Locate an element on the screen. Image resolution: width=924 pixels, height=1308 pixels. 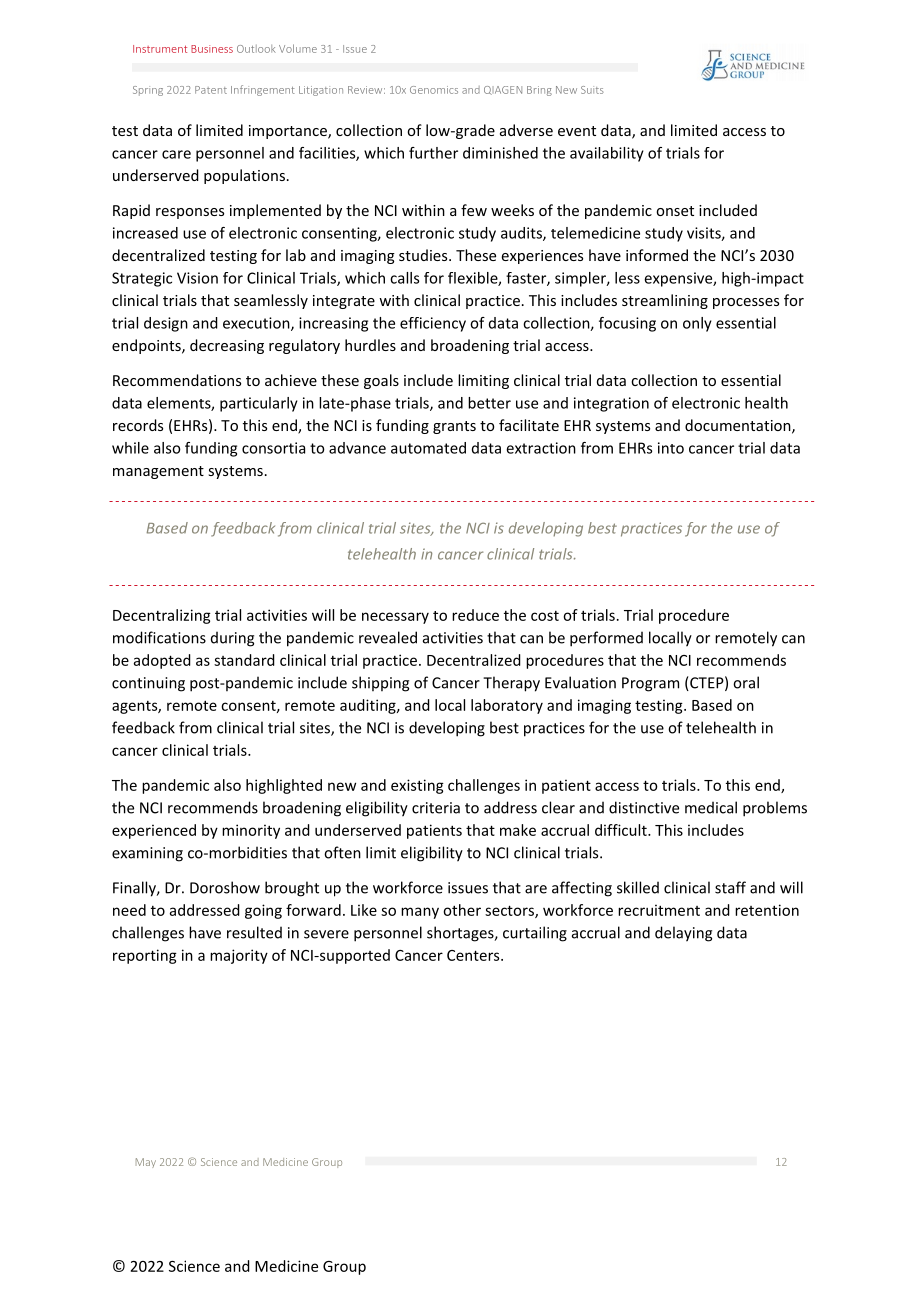
reduce is located at coordinates (475, 615).
